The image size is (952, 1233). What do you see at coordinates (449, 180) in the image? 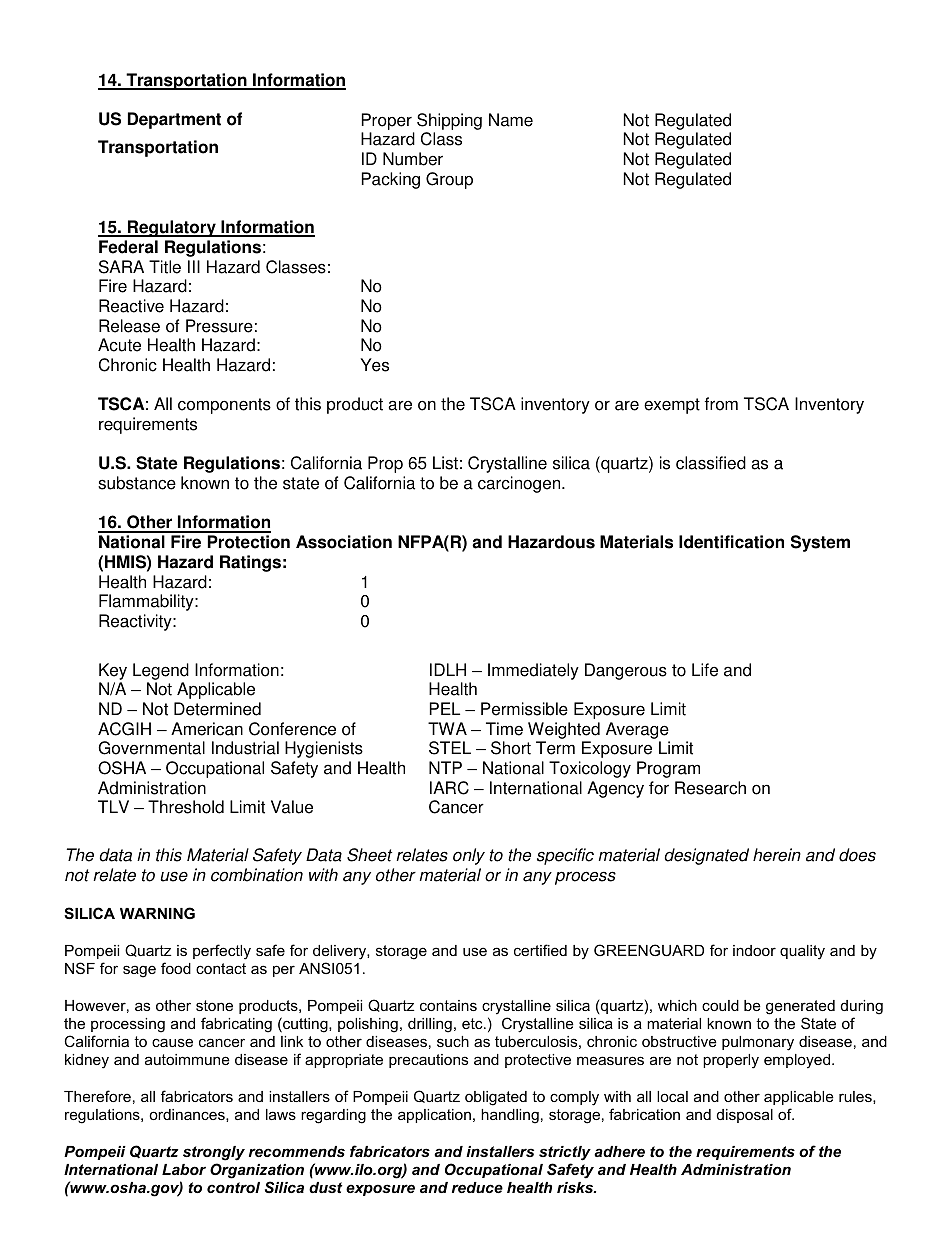
I see `Group` at bounding box center [449, 180].
